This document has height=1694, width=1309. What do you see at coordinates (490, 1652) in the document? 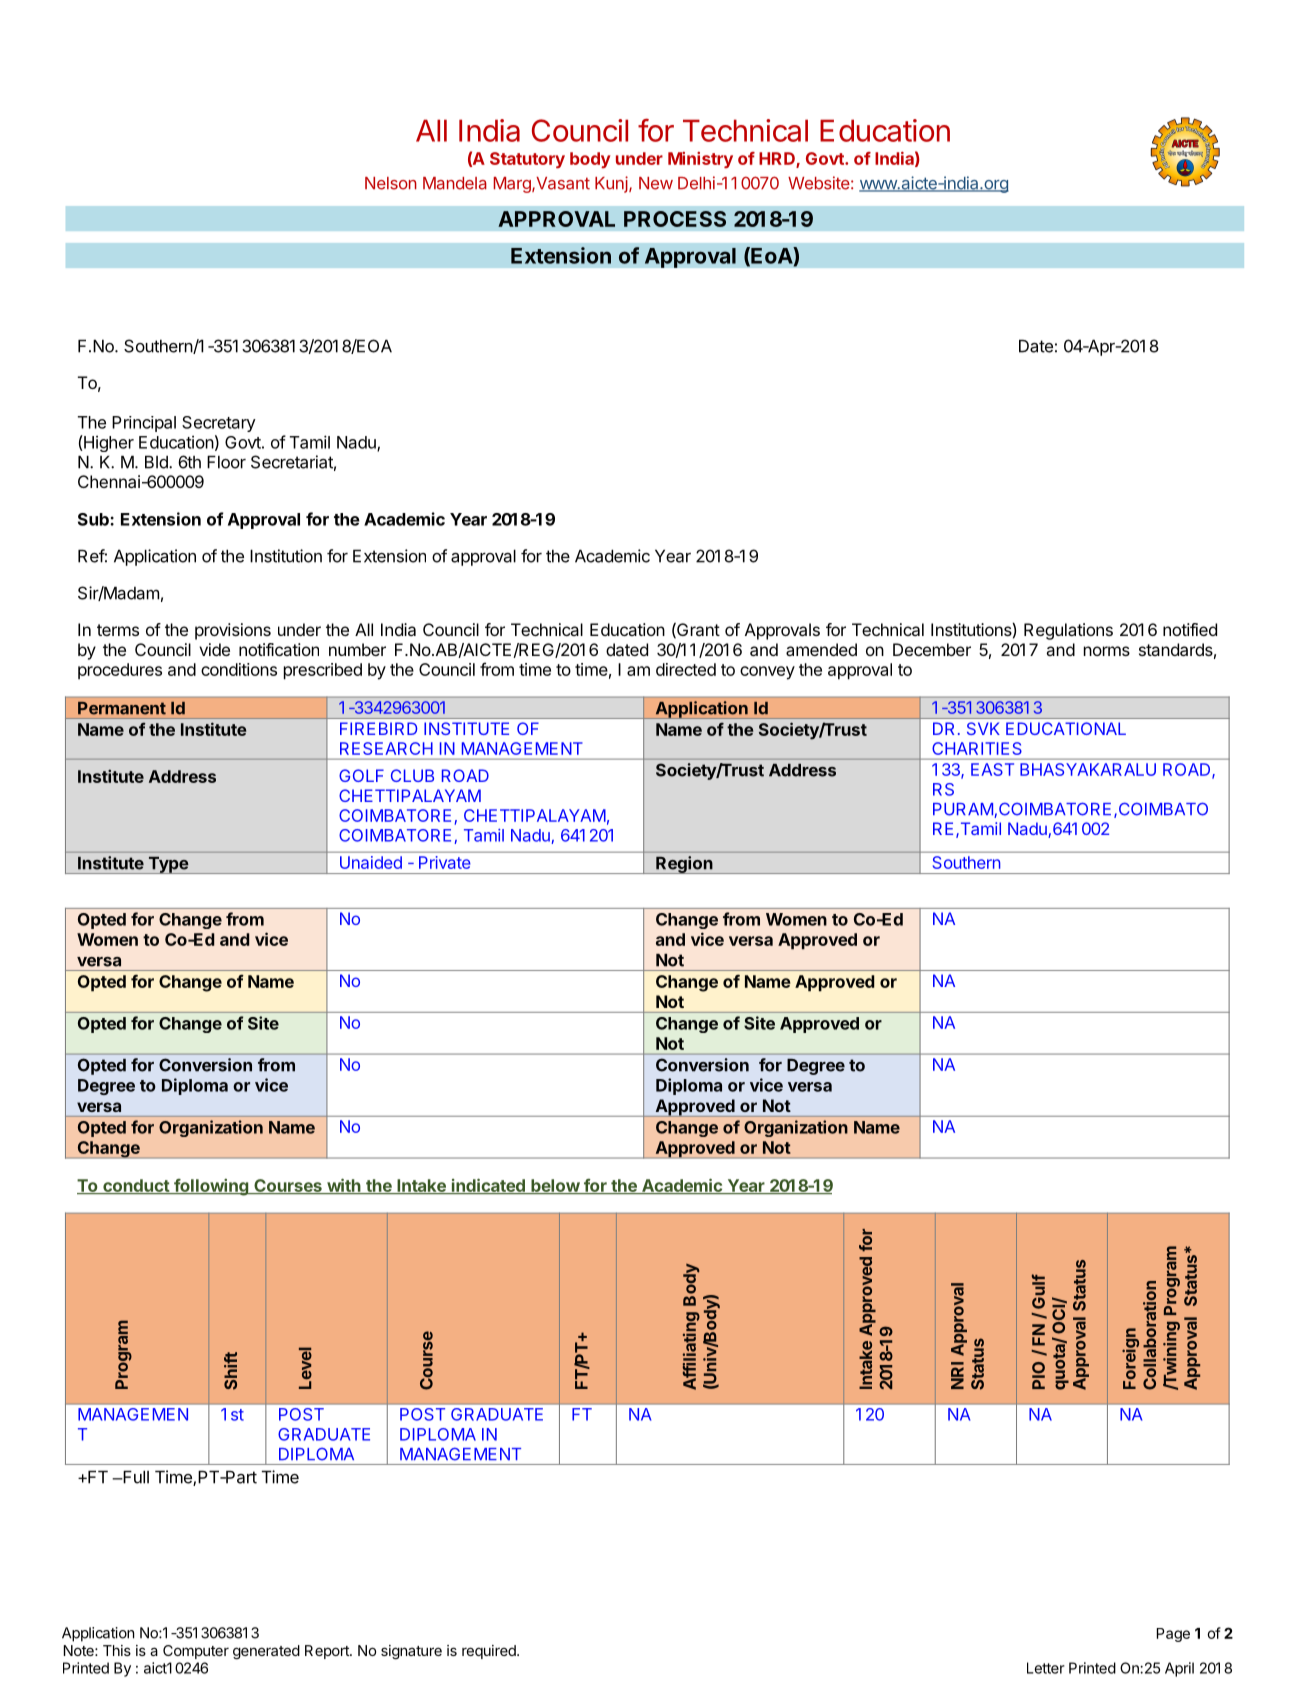
I see `required` at bounding box center [490, 1652].
